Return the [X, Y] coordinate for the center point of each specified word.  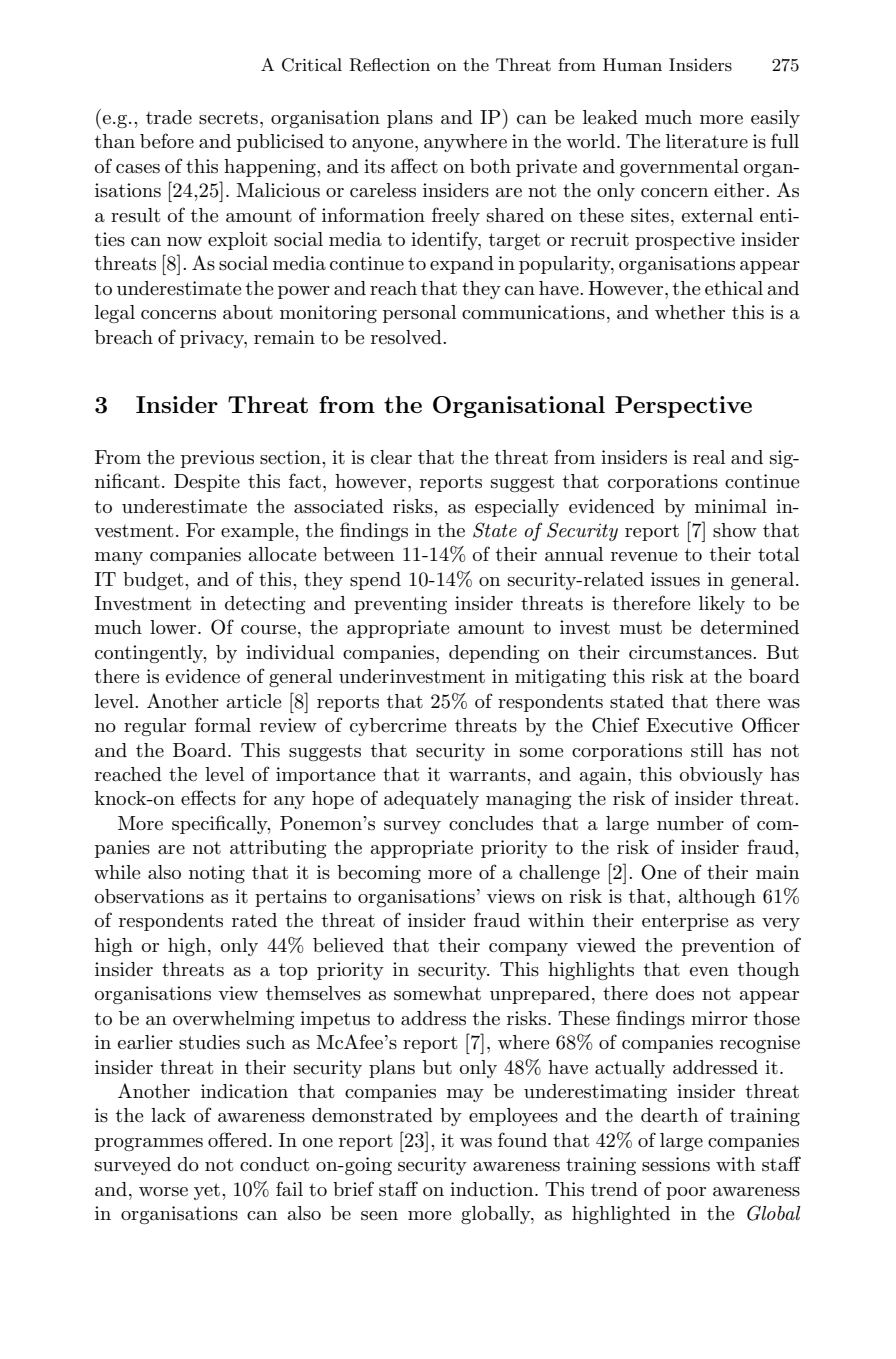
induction [493, 1189]
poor [686, 1193]
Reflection [389, 65]
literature [707, 141]
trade [169, 117]
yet [207, 1191]
